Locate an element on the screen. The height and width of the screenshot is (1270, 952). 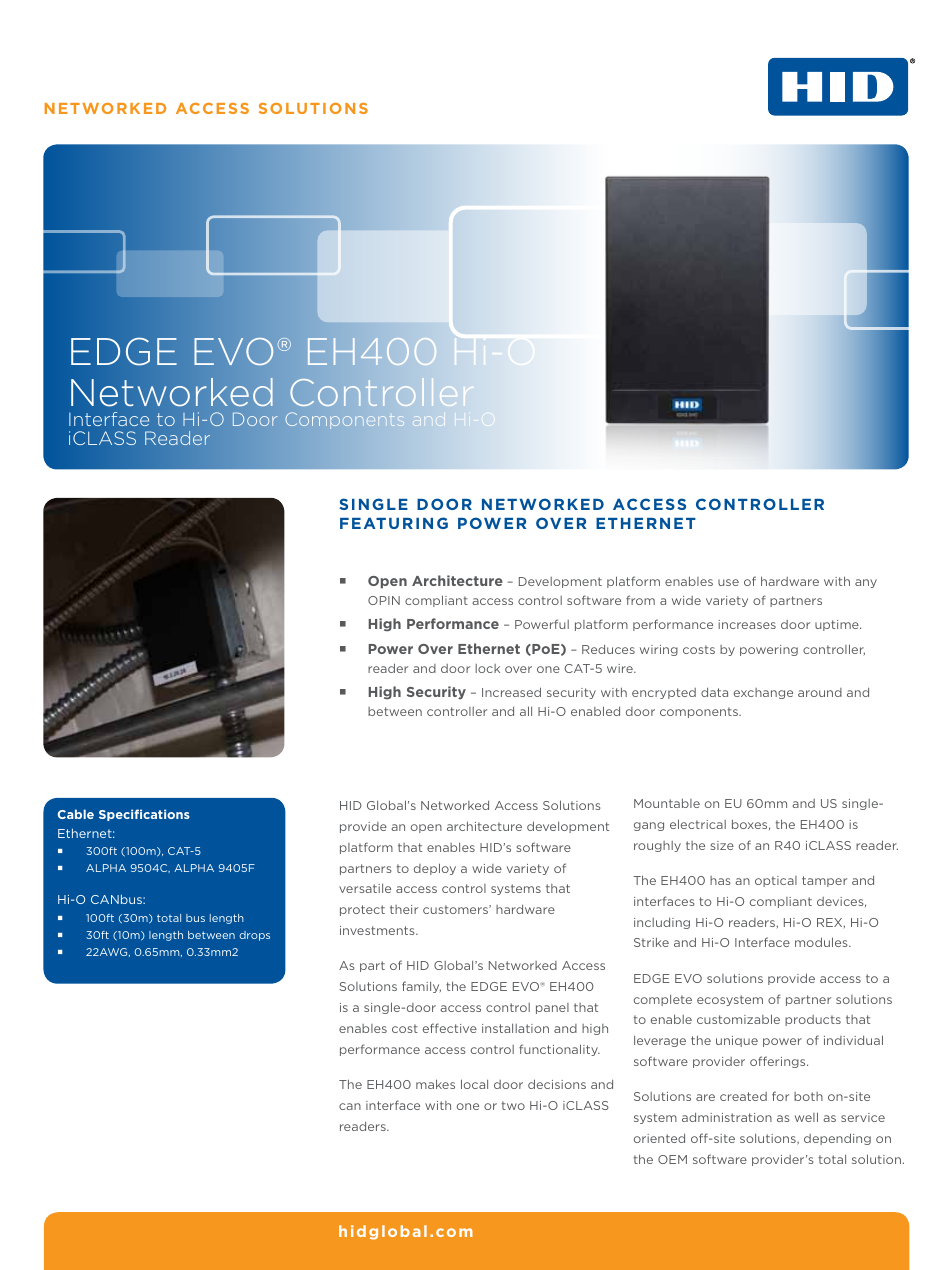
Specifications is located at coordinates (144, 815).
